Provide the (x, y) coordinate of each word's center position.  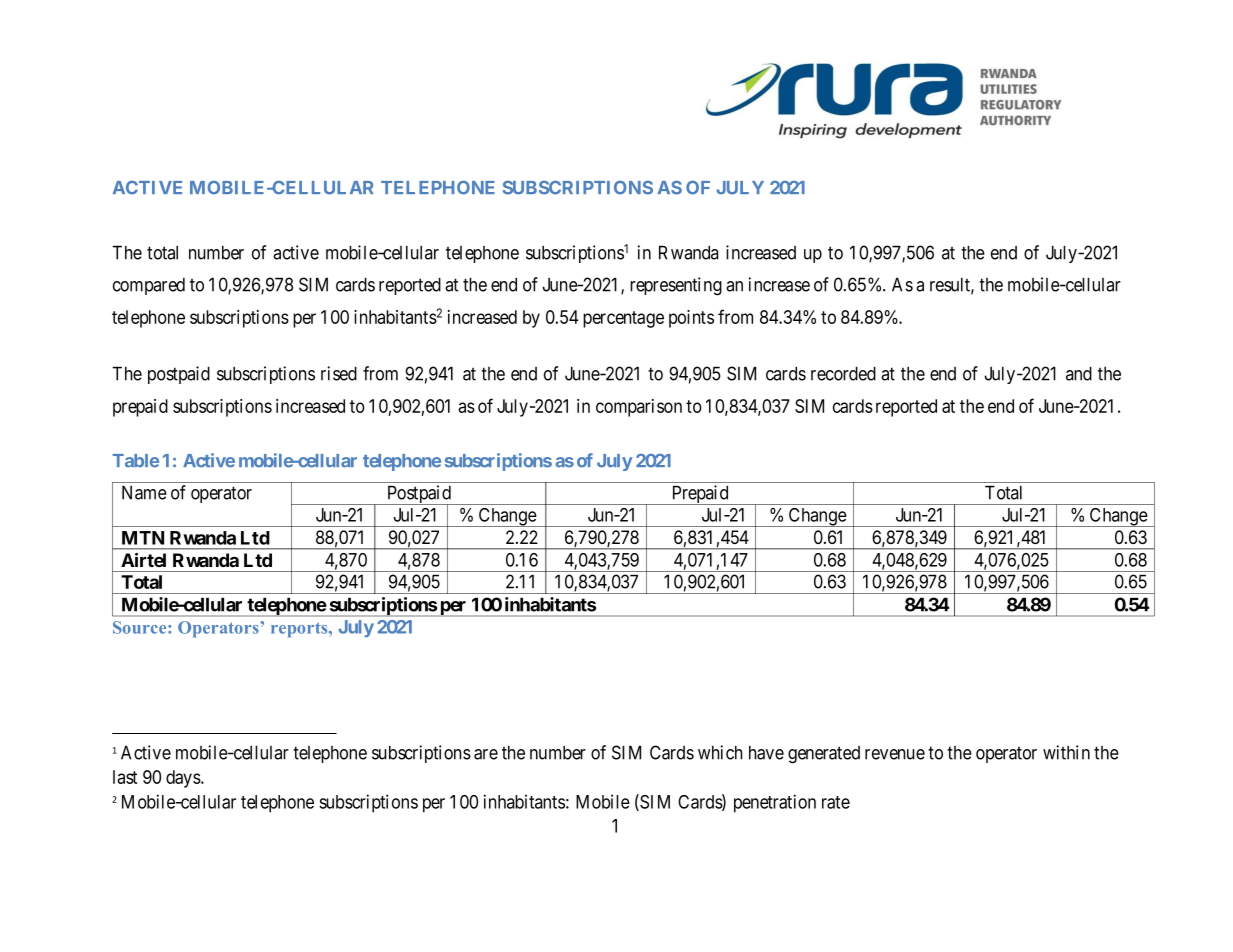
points (691, 319)
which (720, 752)
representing (676, 286)
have (766, 752)
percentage (623, 319)
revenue (895, 754)
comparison (639, 408)
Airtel (143, 560)
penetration (775, 803)
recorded (843, 373)
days (184, 779)
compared (149, 286)
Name (144, 492)
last (125, 777)
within (1066, 752)
